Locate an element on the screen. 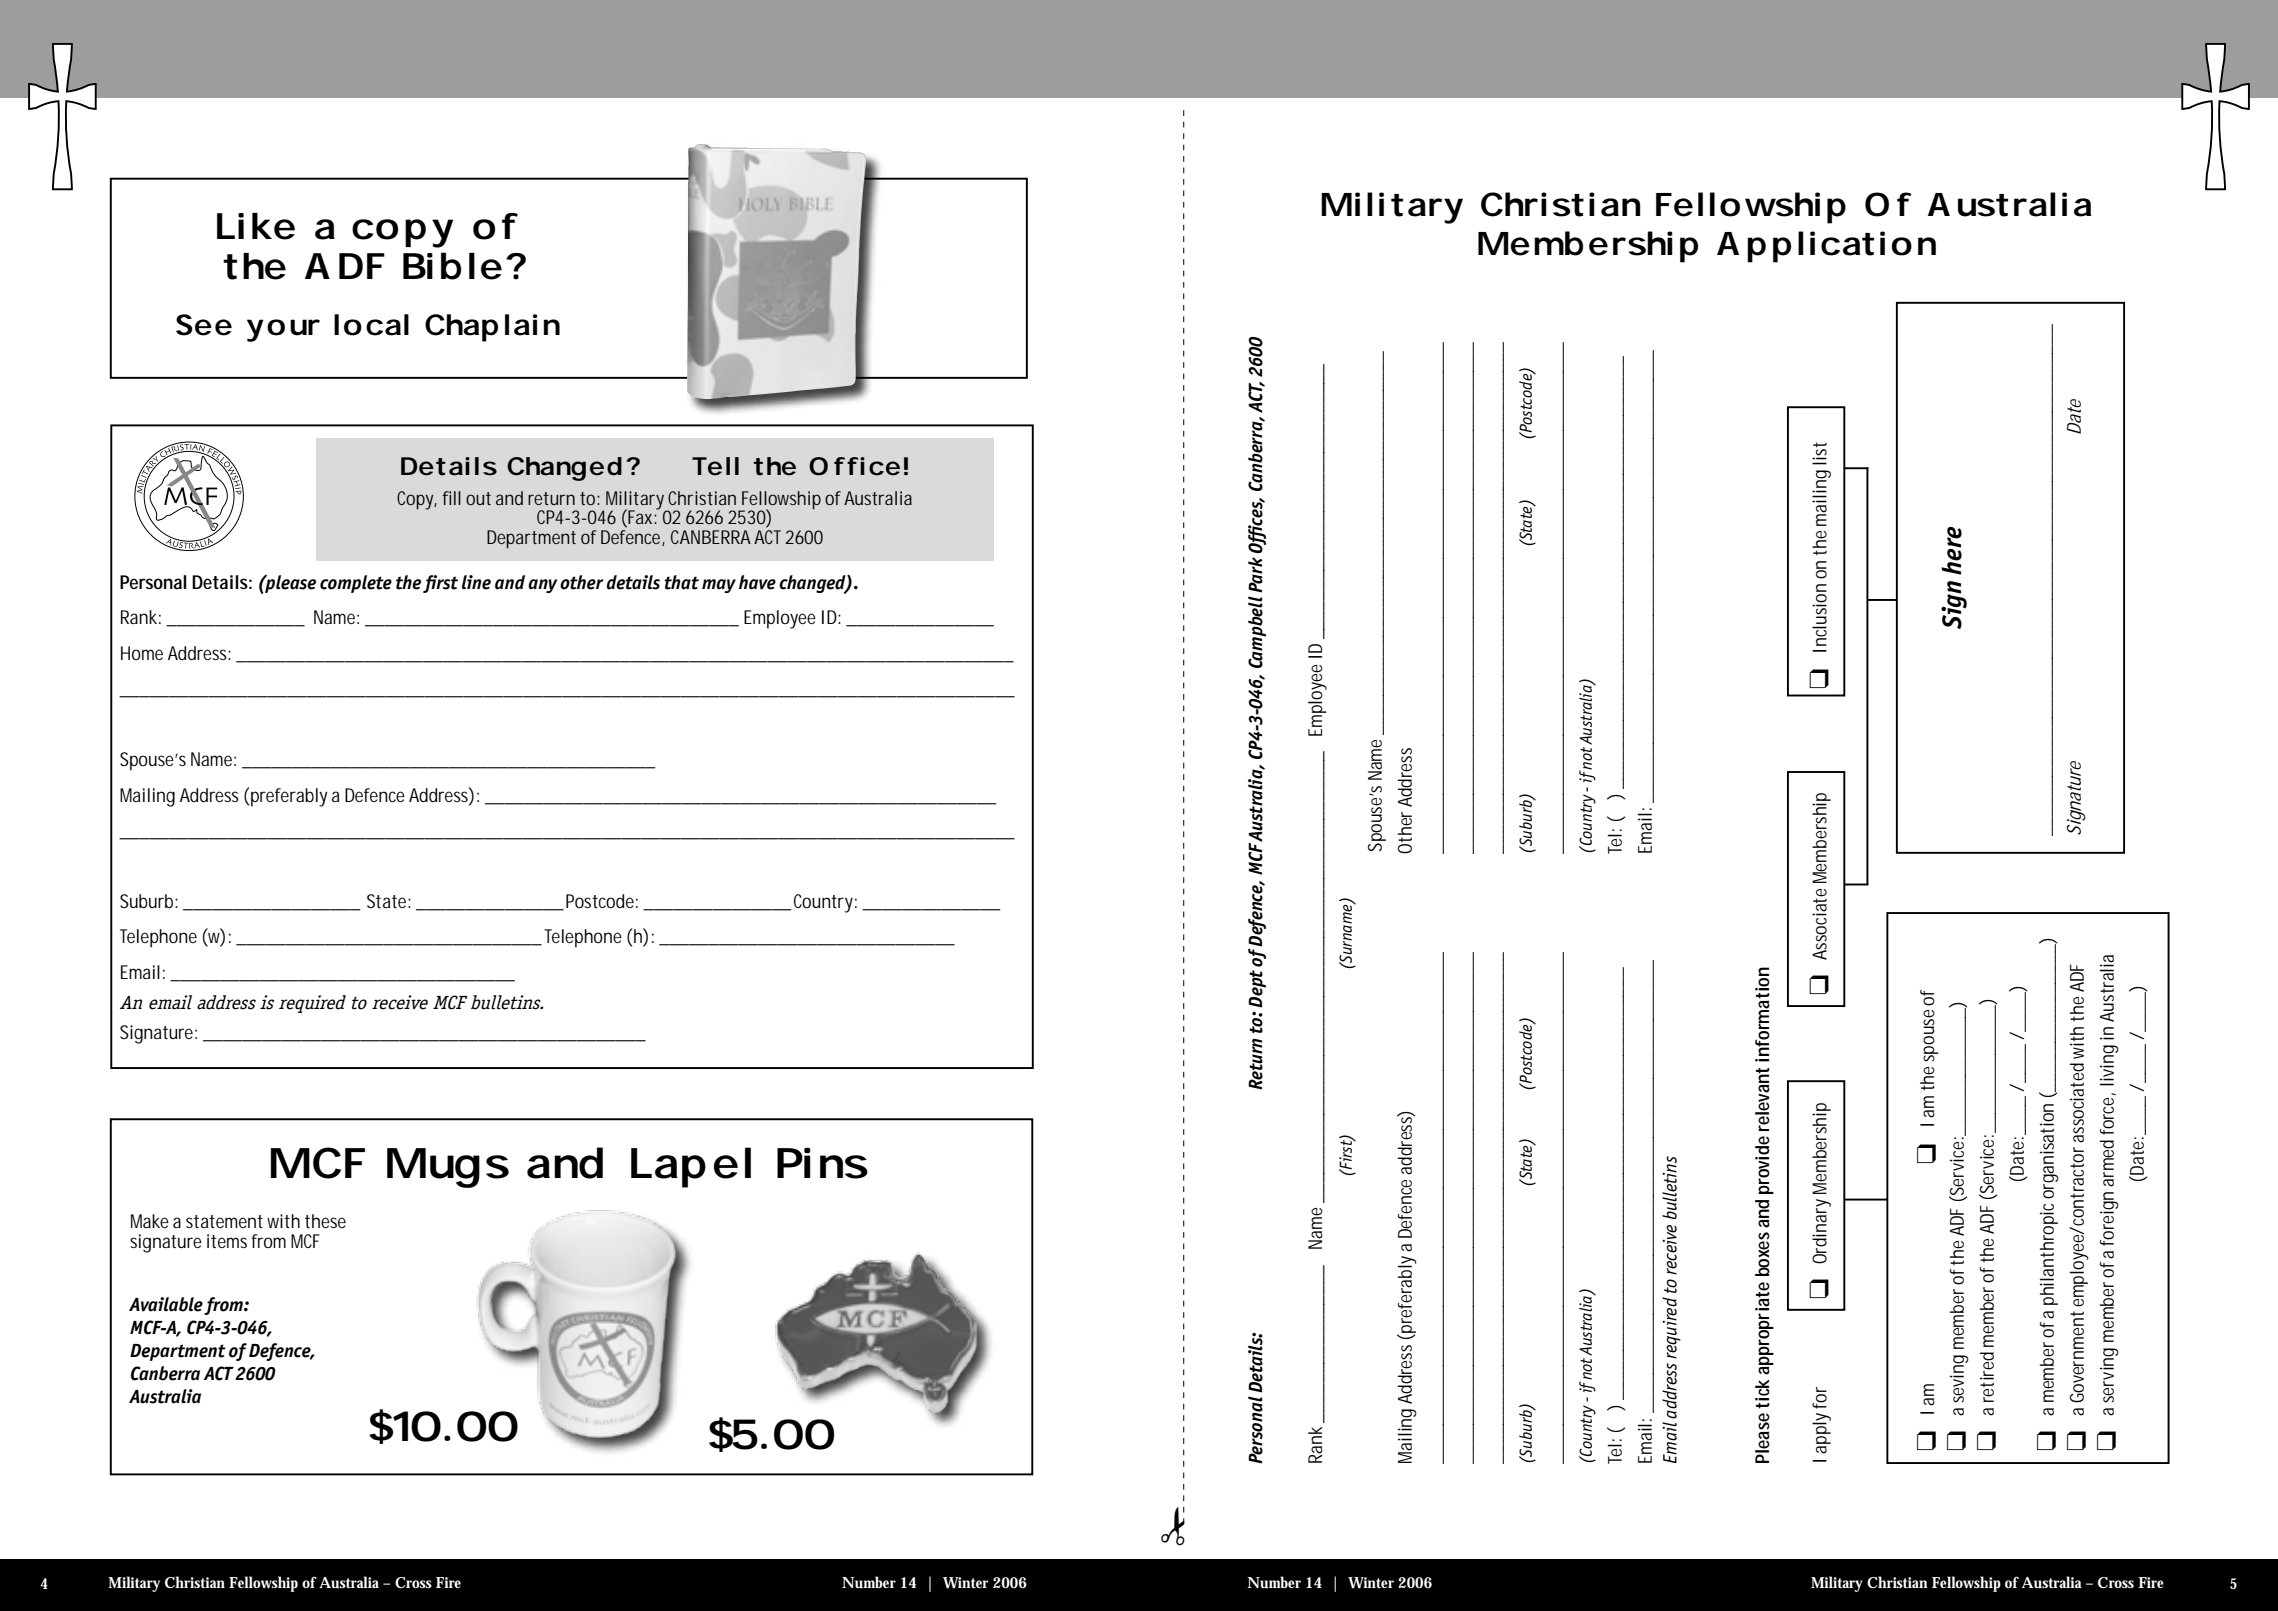  Home is located at coordinates (142, 653).
